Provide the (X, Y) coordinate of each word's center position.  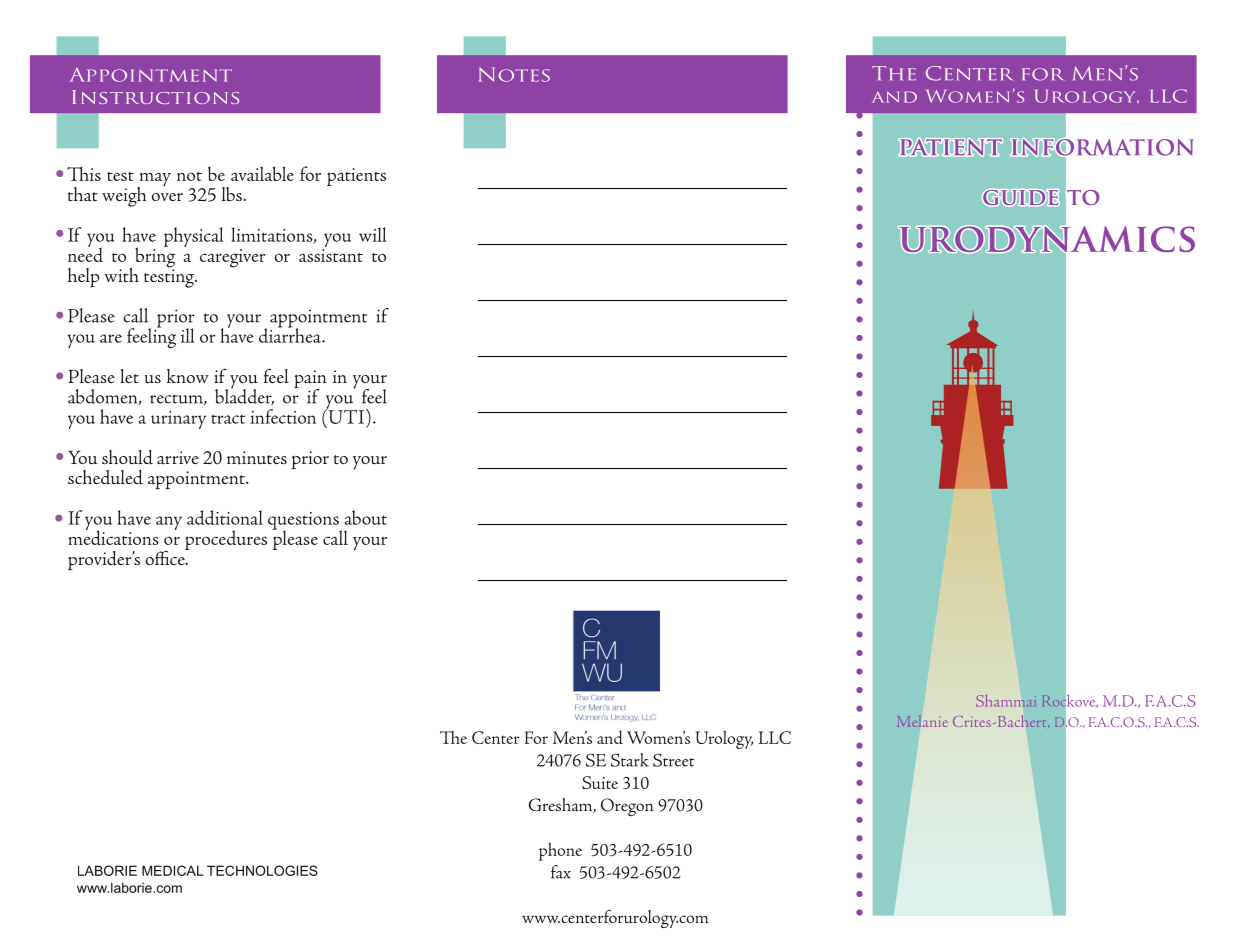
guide (1021, 197)
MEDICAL (173, 870)
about (366, 517)
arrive (178, 458)
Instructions (156, 97)
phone (560, 851)
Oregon (627, 807)
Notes (514, 74)
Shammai (1006, 701)
